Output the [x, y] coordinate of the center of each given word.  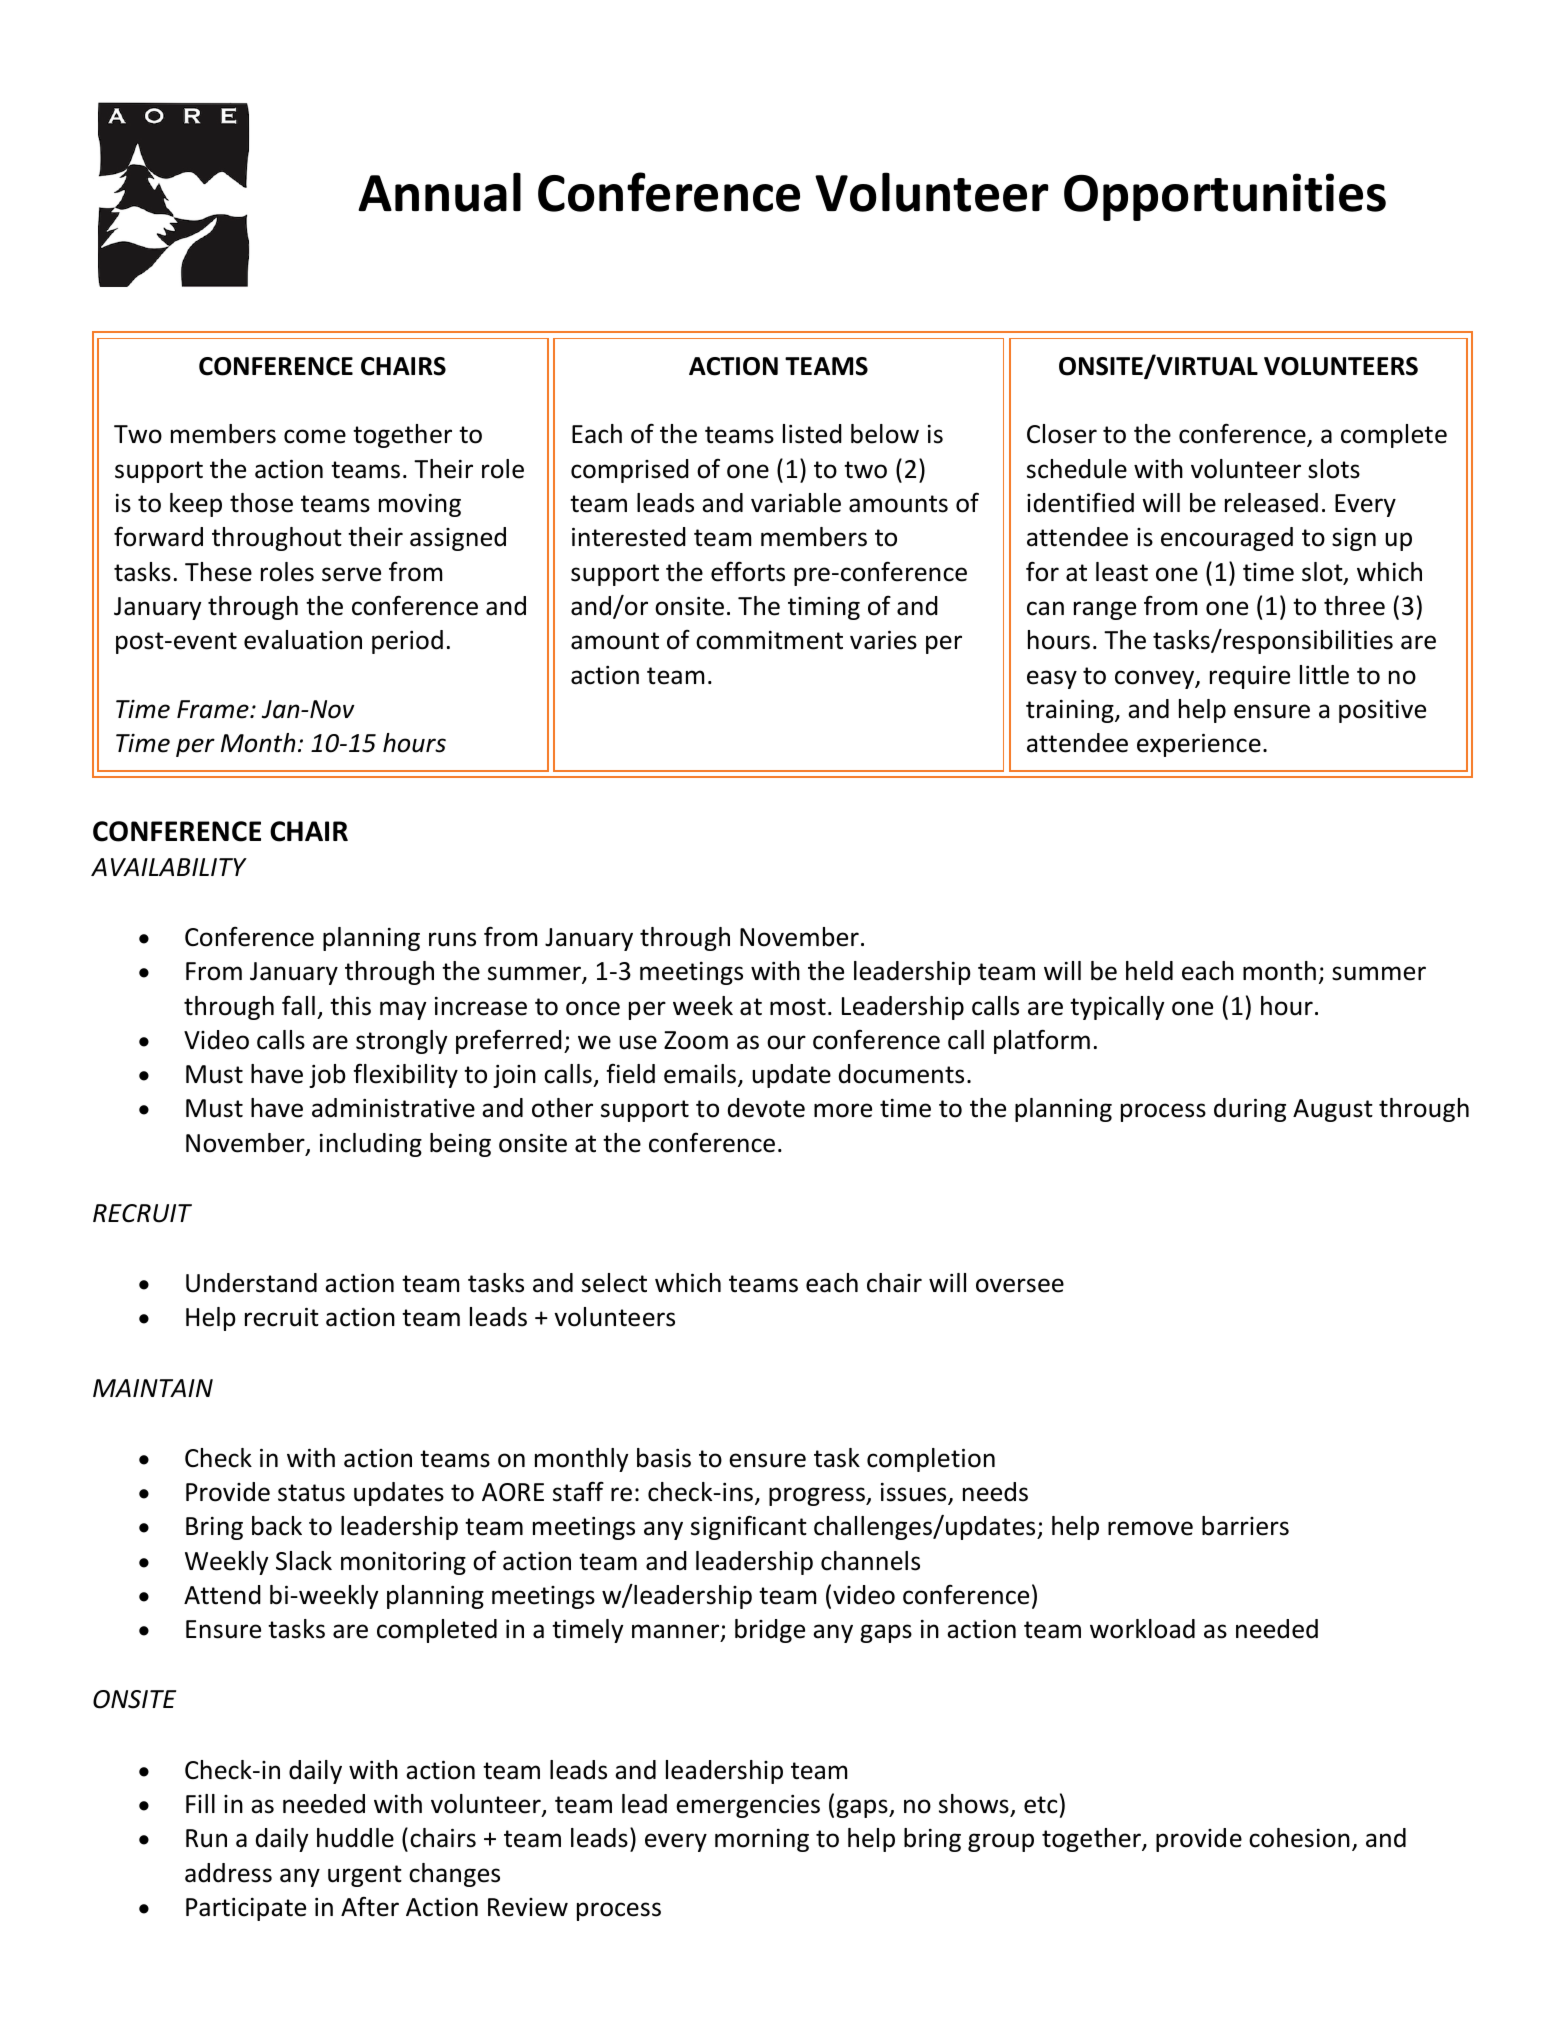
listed [812, 434]
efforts [748, 571]
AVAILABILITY [169, 867]
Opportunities [1225, 197]
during [1250, 1110]
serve [351, 574]
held [1149, 971]
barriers [1245, 1526]
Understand [251, 1283]
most [798, 1007]
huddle [355, 1838]
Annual [439, 192]
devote [766, 1108]
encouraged [1227, 539]
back [277, 1526]
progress [818, 1496]
